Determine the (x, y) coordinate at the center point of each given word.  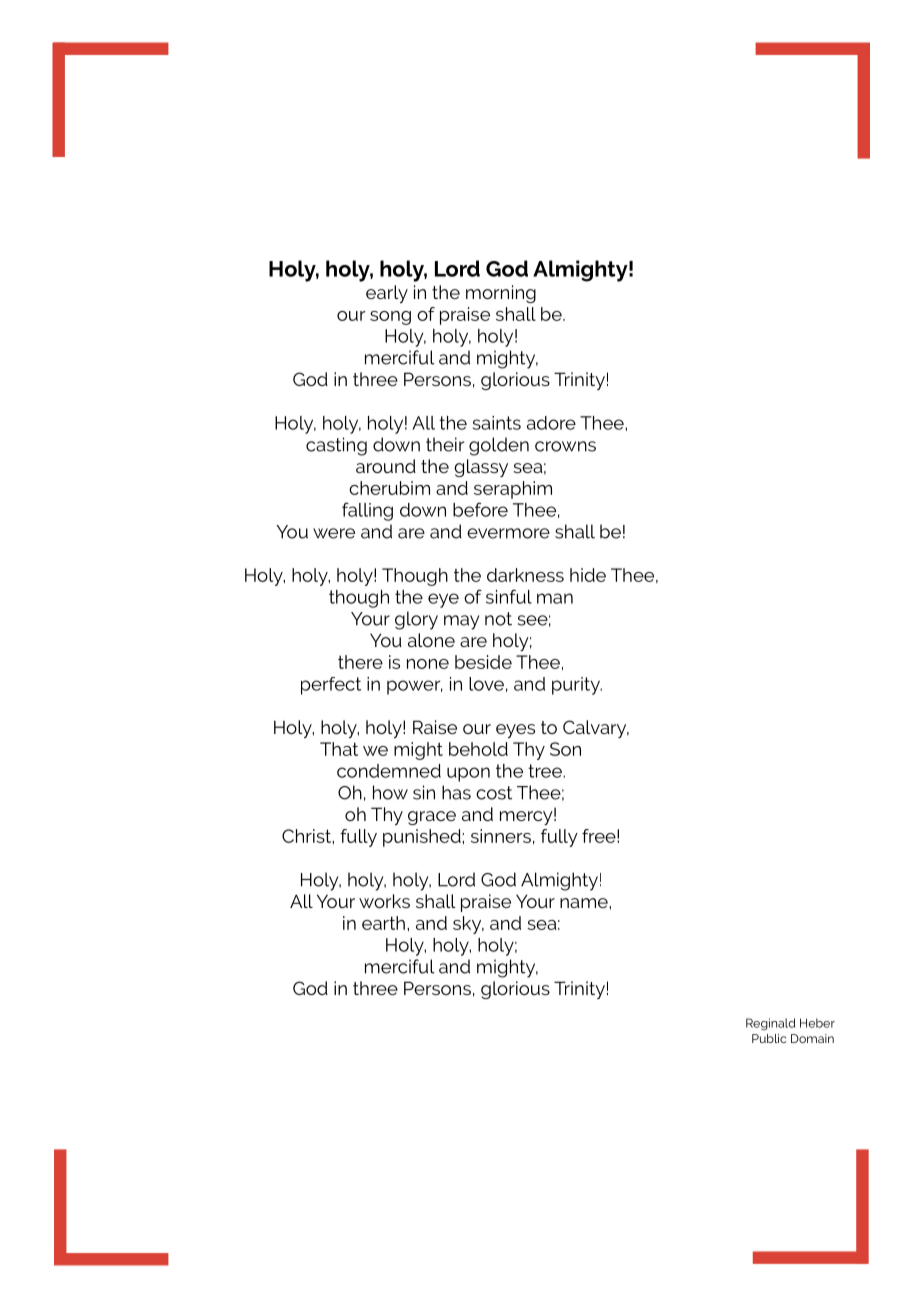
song (390, 318)
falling (367, 511)
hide (588, 575)
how (390, 792)
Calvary (596, 729)
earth (383, 923)
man (555, 598)
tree (546, 771)
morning (501, 294)
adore (551, 423)
